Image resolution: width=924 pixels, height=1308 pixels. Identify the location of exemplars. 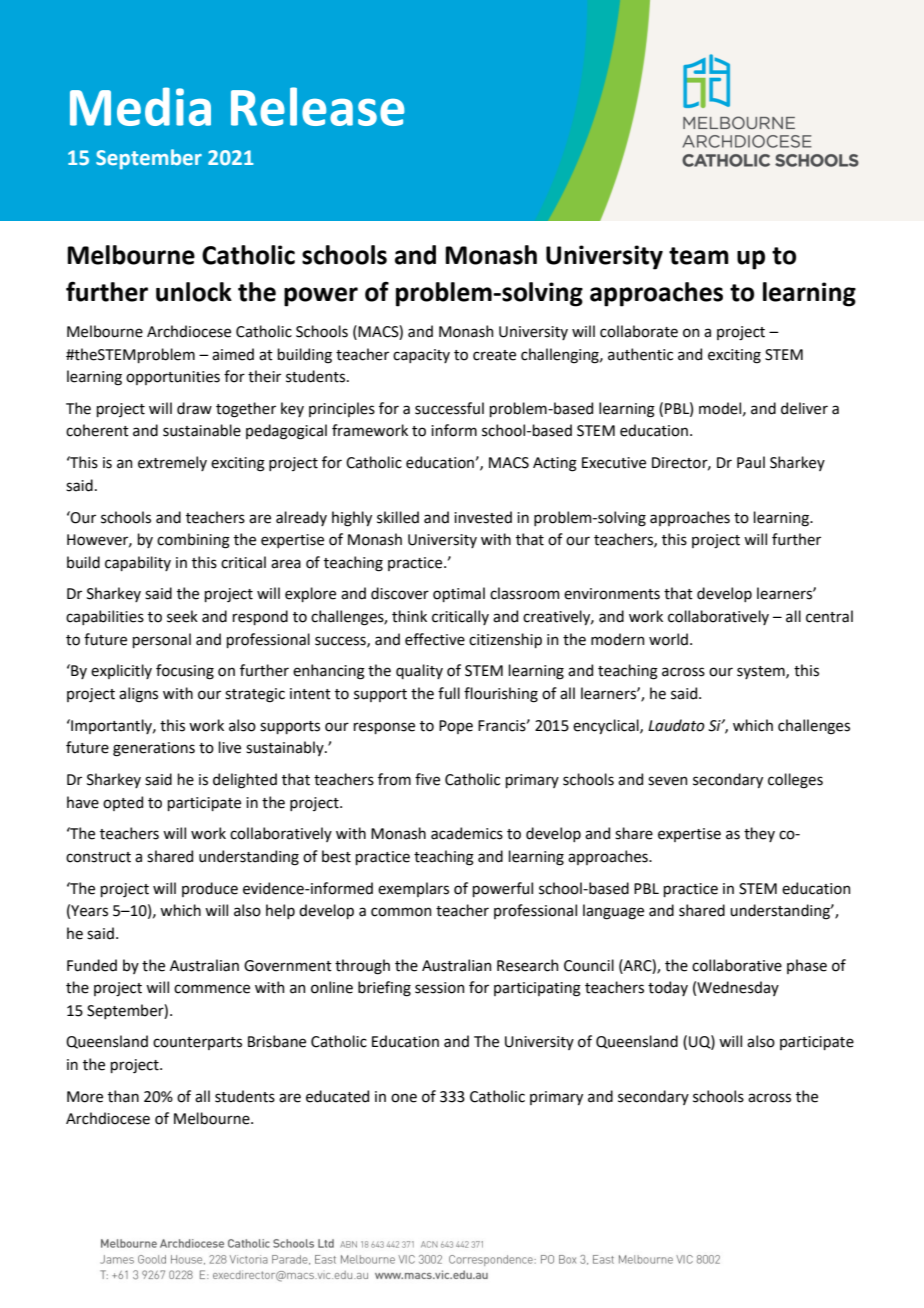
(413, 889).
